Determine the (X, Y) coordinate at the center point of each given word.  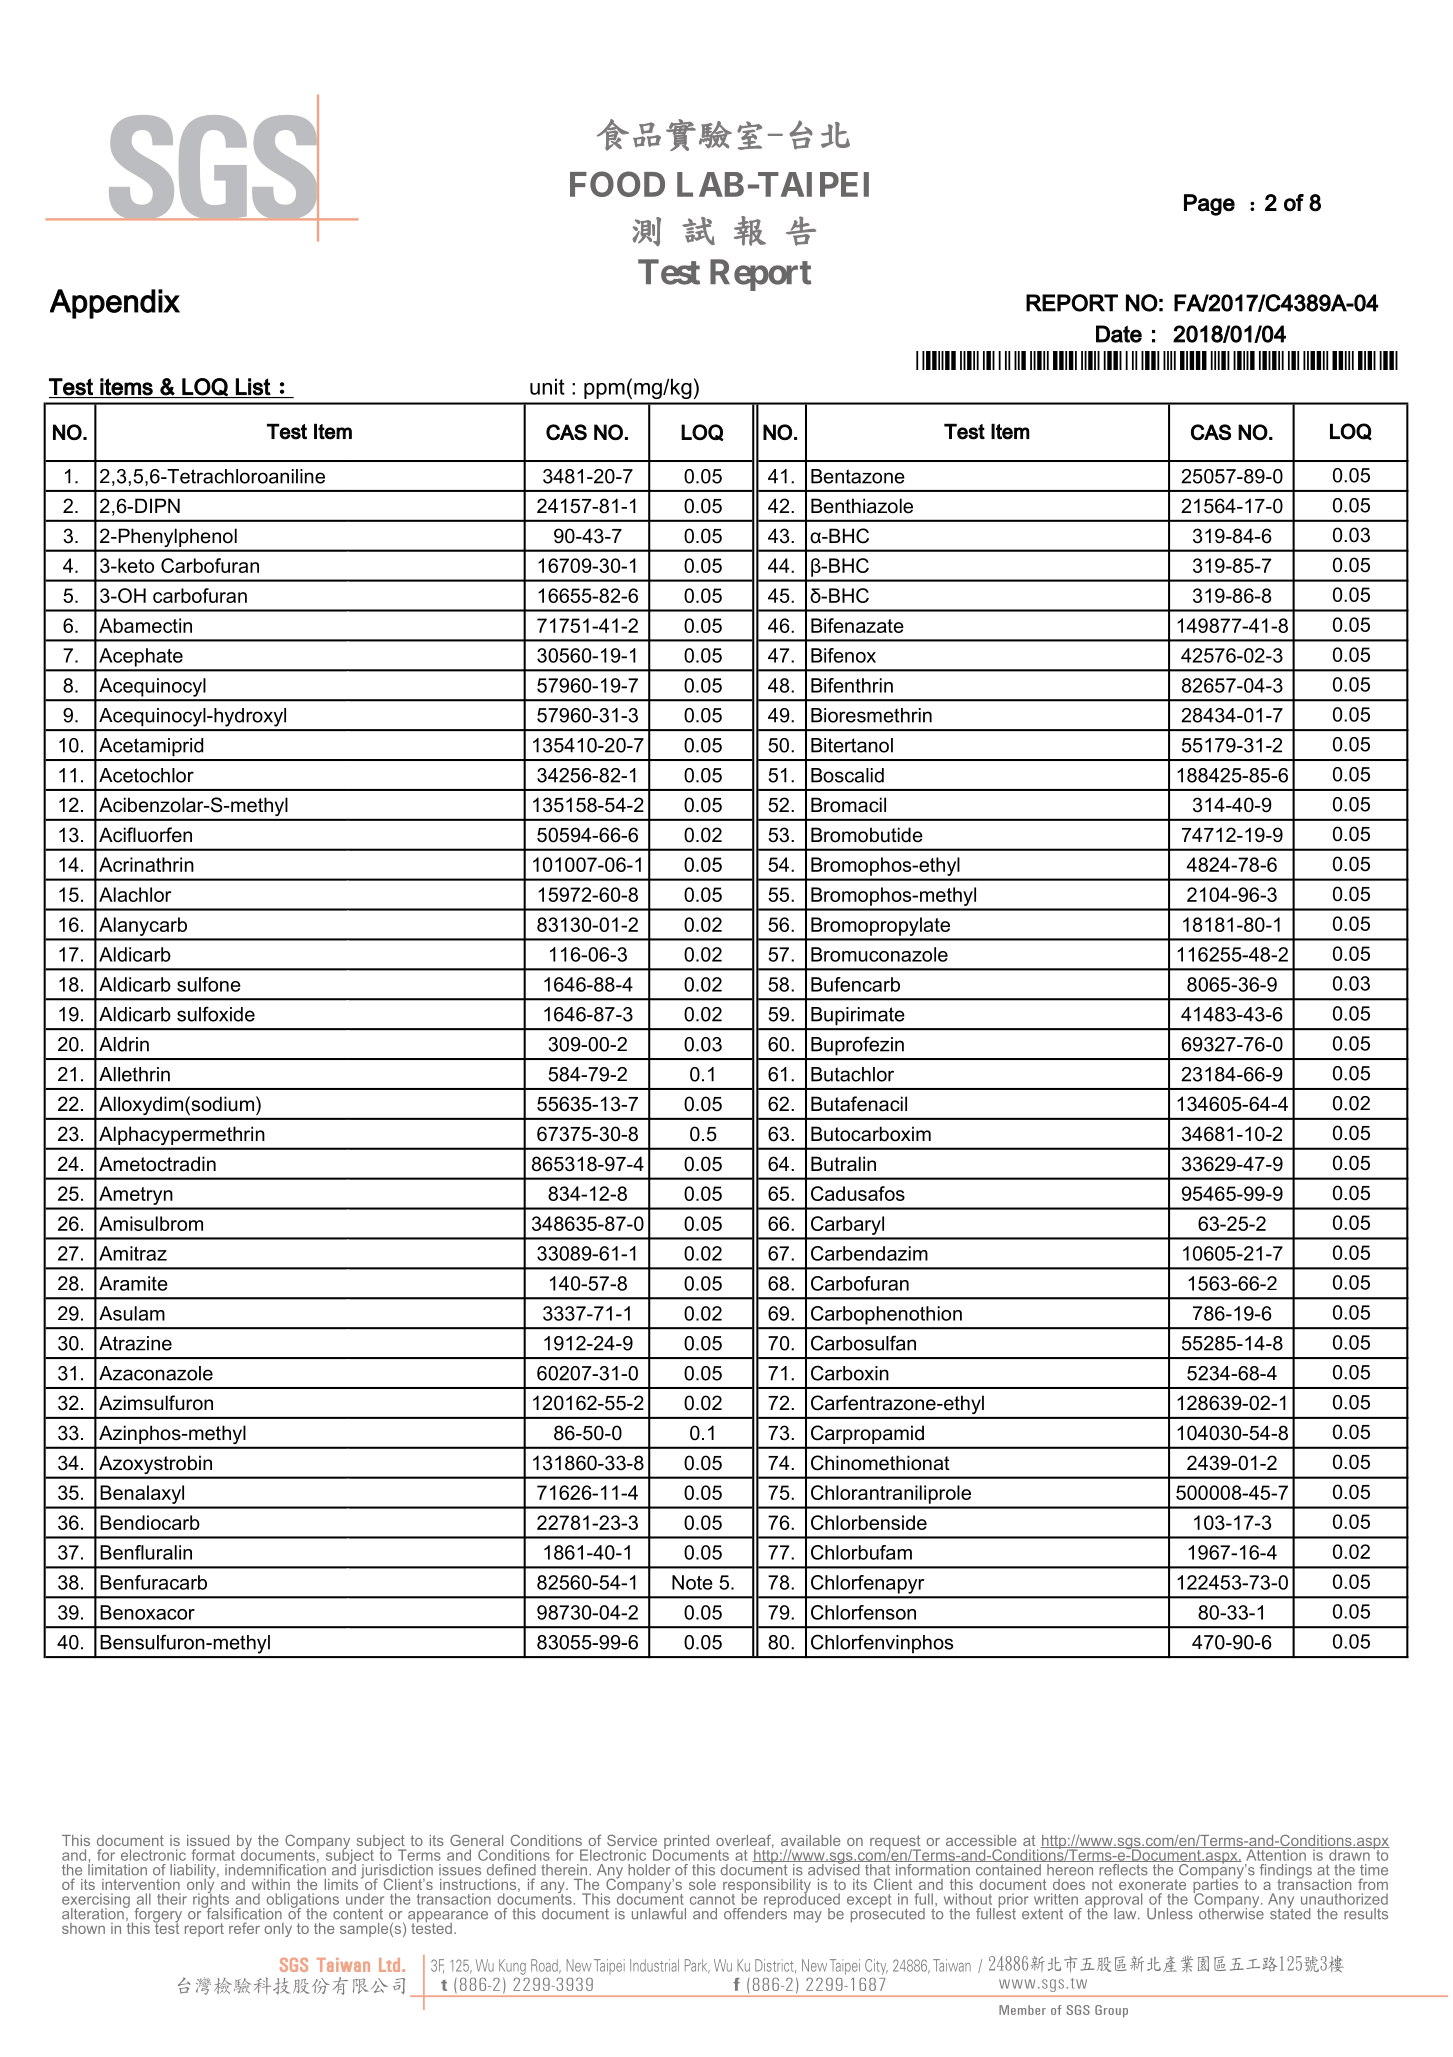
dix (160, 301)
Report (761, 275)
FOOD (617, 184)
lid (875, 775)
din (203, 1164)
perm (193, 1137)
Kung (512, 1967)
